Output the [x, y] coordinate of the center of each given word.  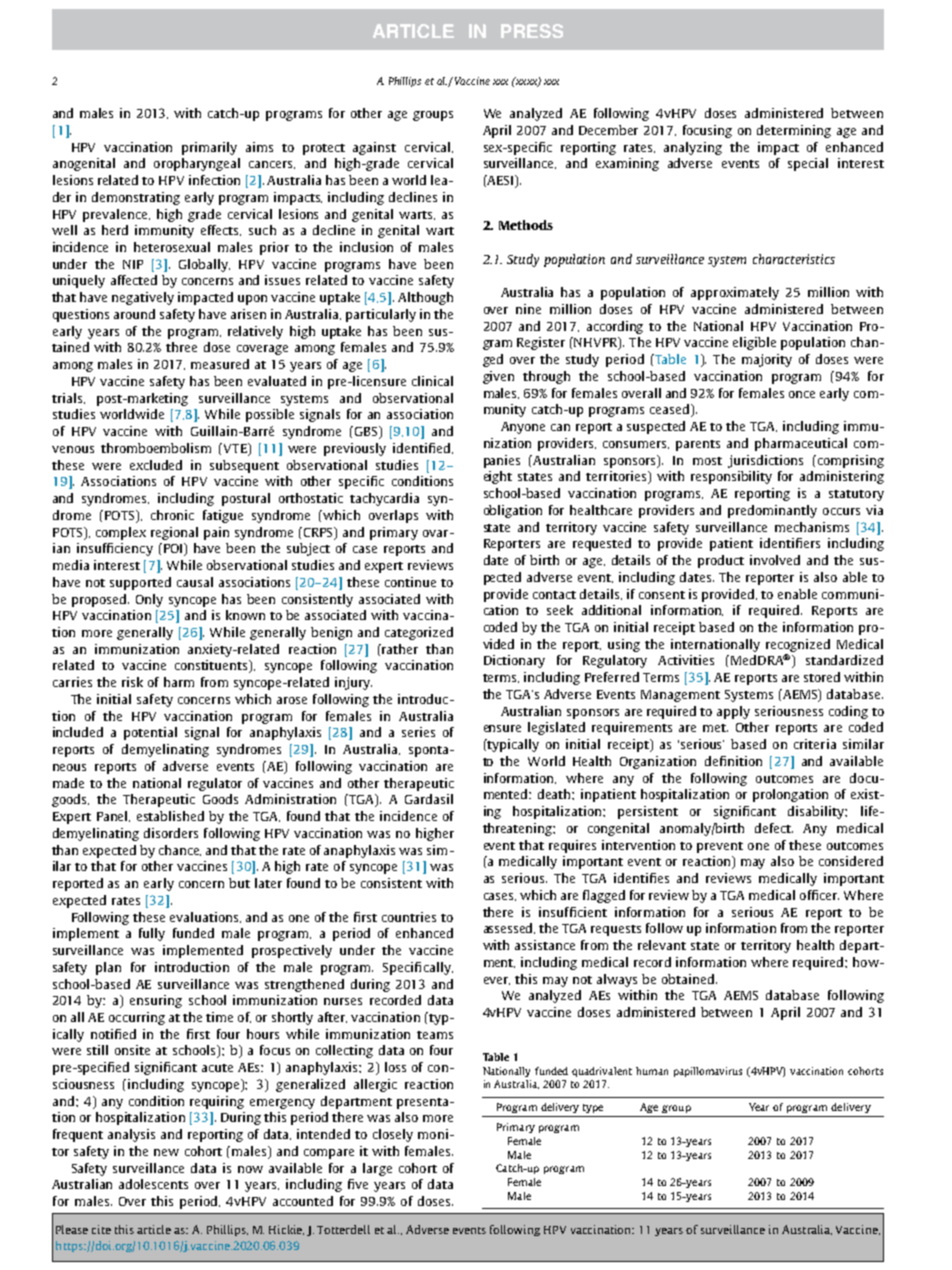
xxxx [526, 82]
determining [794, 131]
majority [767, 360]
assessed [509, 928]
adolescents [153, 1184]
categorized [419, 633]
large [377, 1169]
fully [152, 934]
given [498, 377]
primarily [209, 148]
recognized [798, 645]
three [181, 347]
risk [132, 682]
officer [819, 895]
